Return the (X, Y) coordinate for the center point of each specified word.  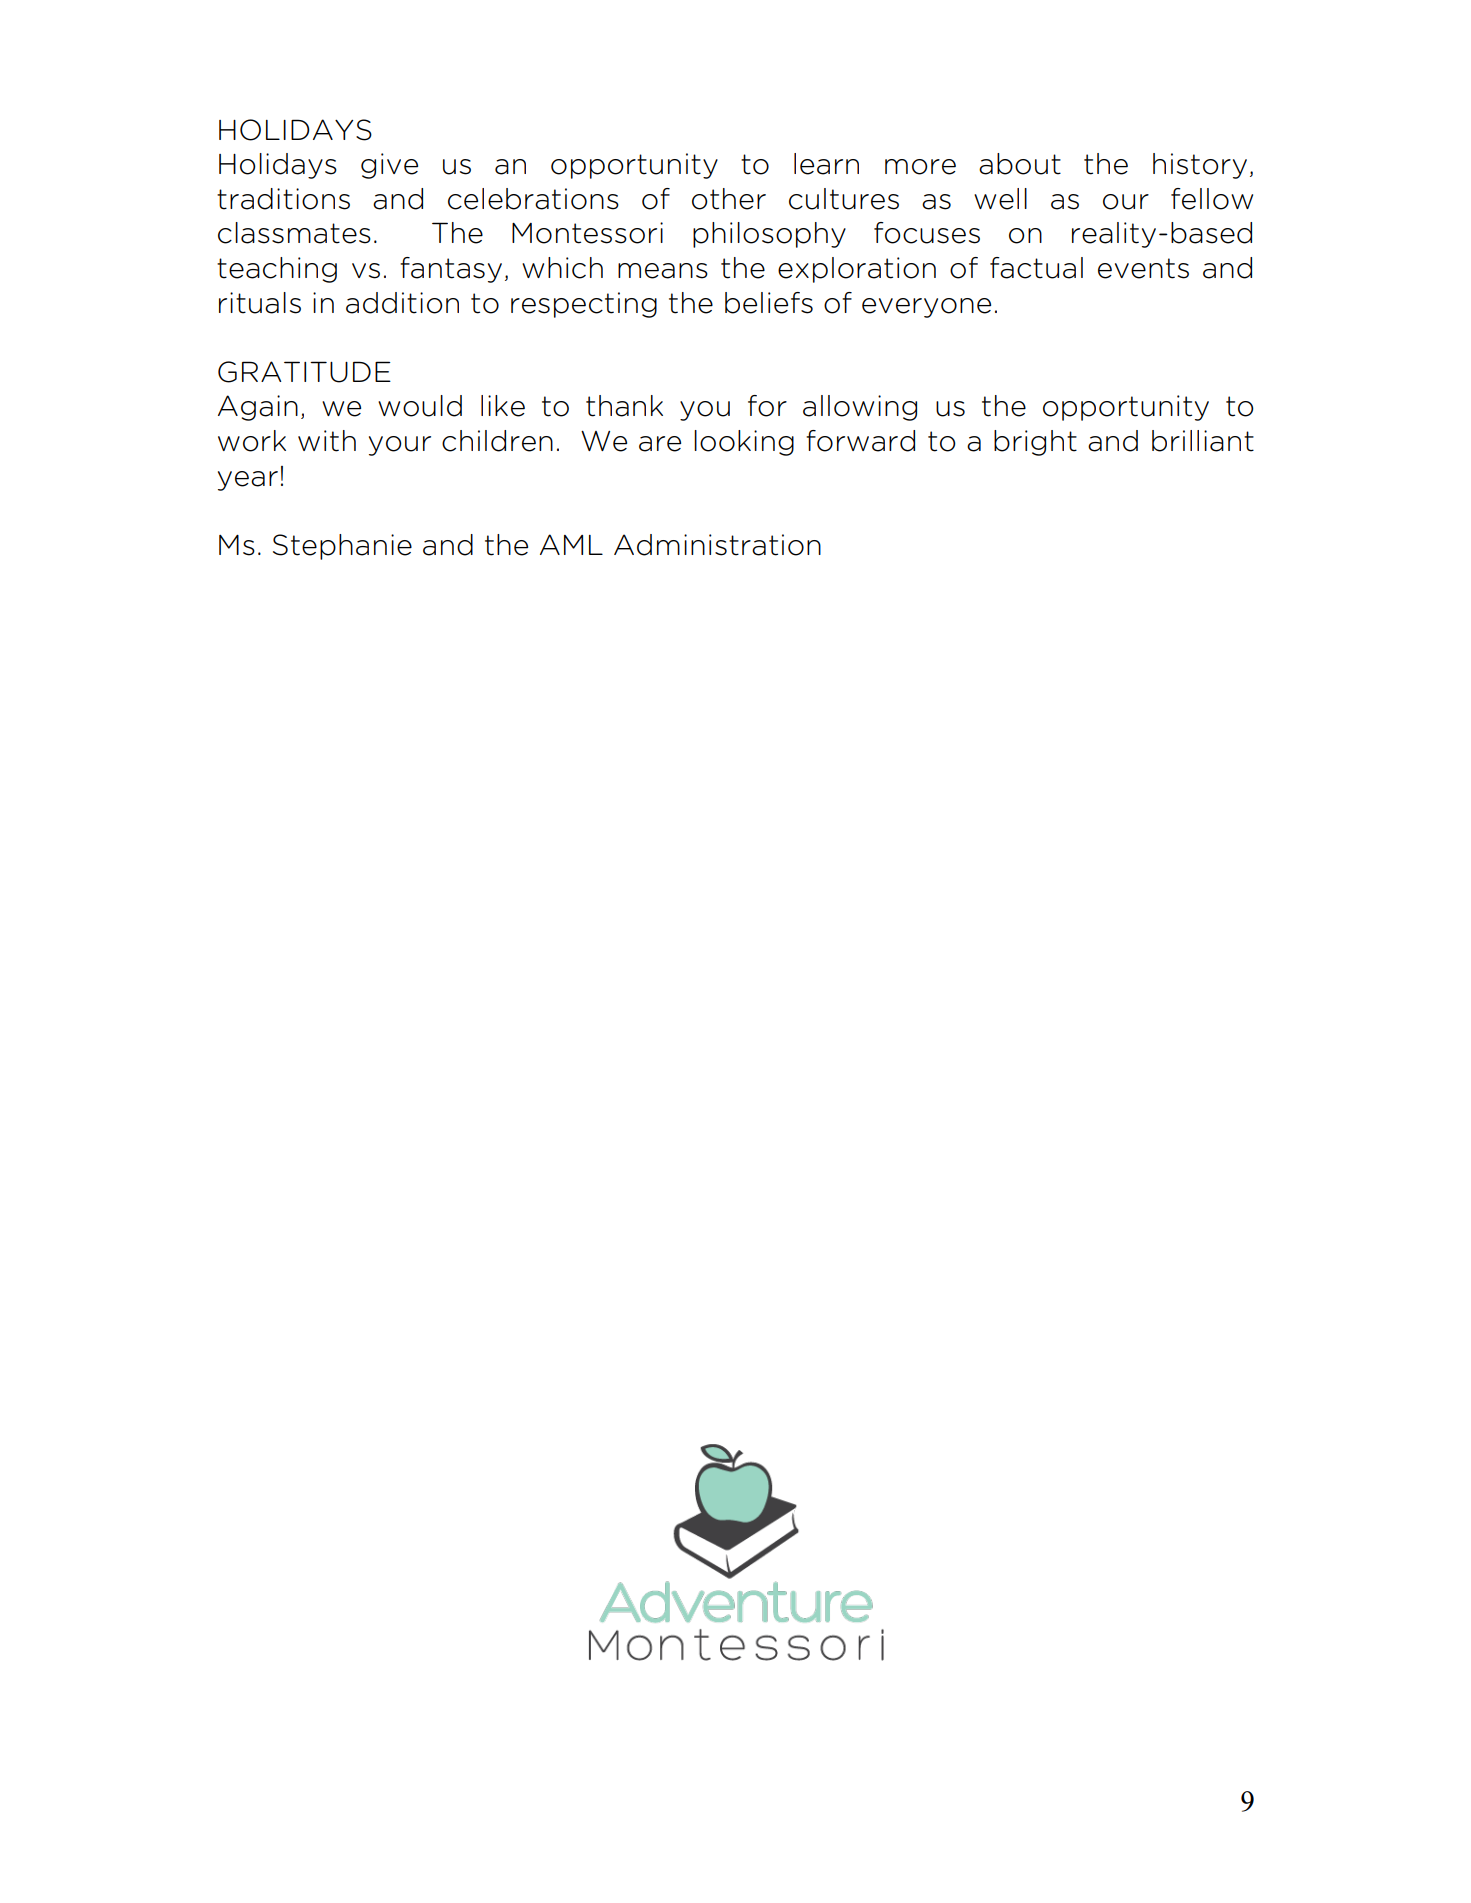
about (1020, 164)
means (663, 271)
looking (744, 443)
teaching (277, 270)
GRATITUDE (304, 372)
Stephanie (342, 547)
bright (1035, 443)
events (1143, 268)
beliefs (769, 303)
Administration (717, 545)
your (400, 446)
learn (826, 164)
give (389, 166)
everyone (926, 308)
